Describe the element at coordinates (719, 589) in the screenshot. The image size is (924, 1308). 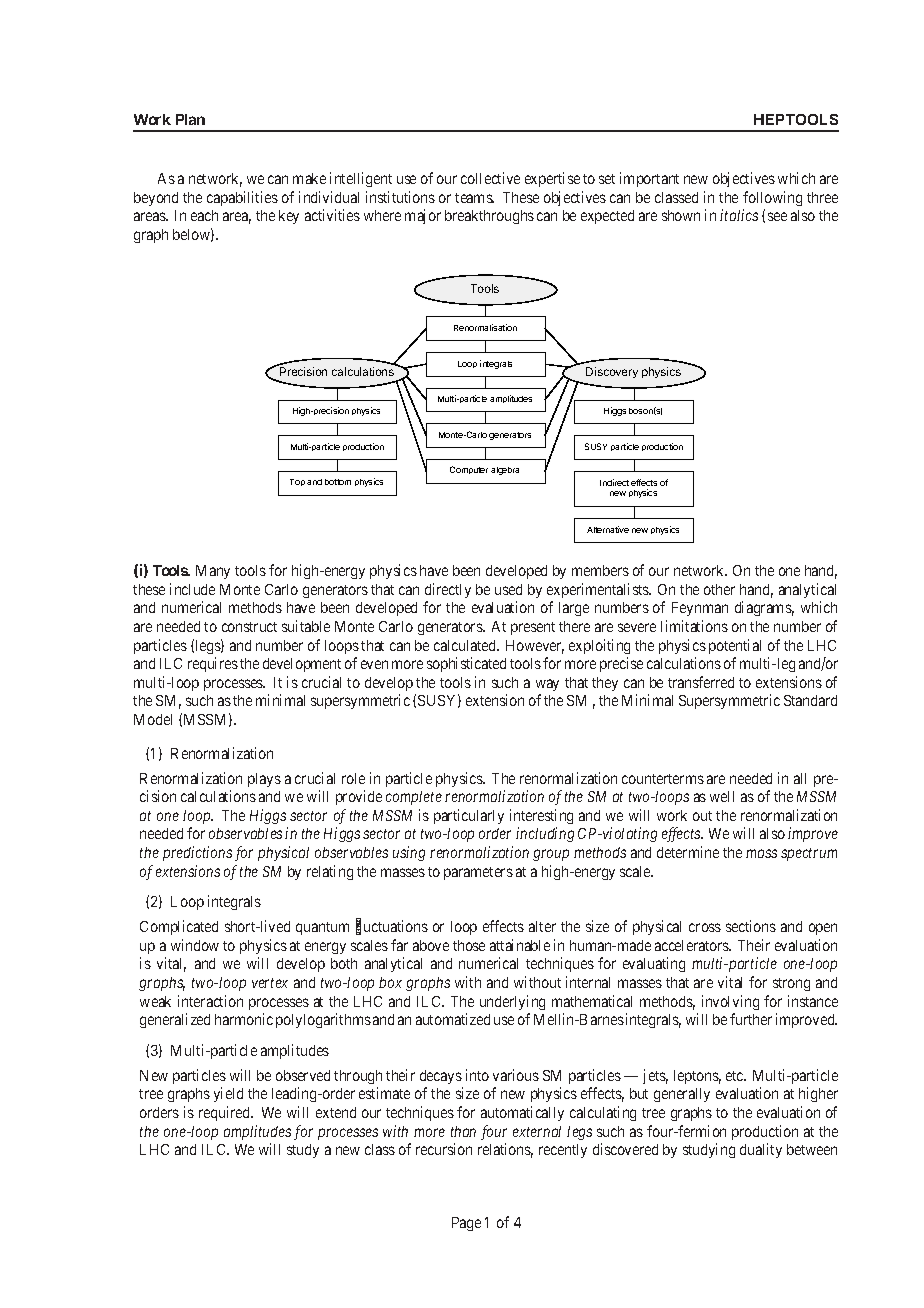
I see `other` at that location.
